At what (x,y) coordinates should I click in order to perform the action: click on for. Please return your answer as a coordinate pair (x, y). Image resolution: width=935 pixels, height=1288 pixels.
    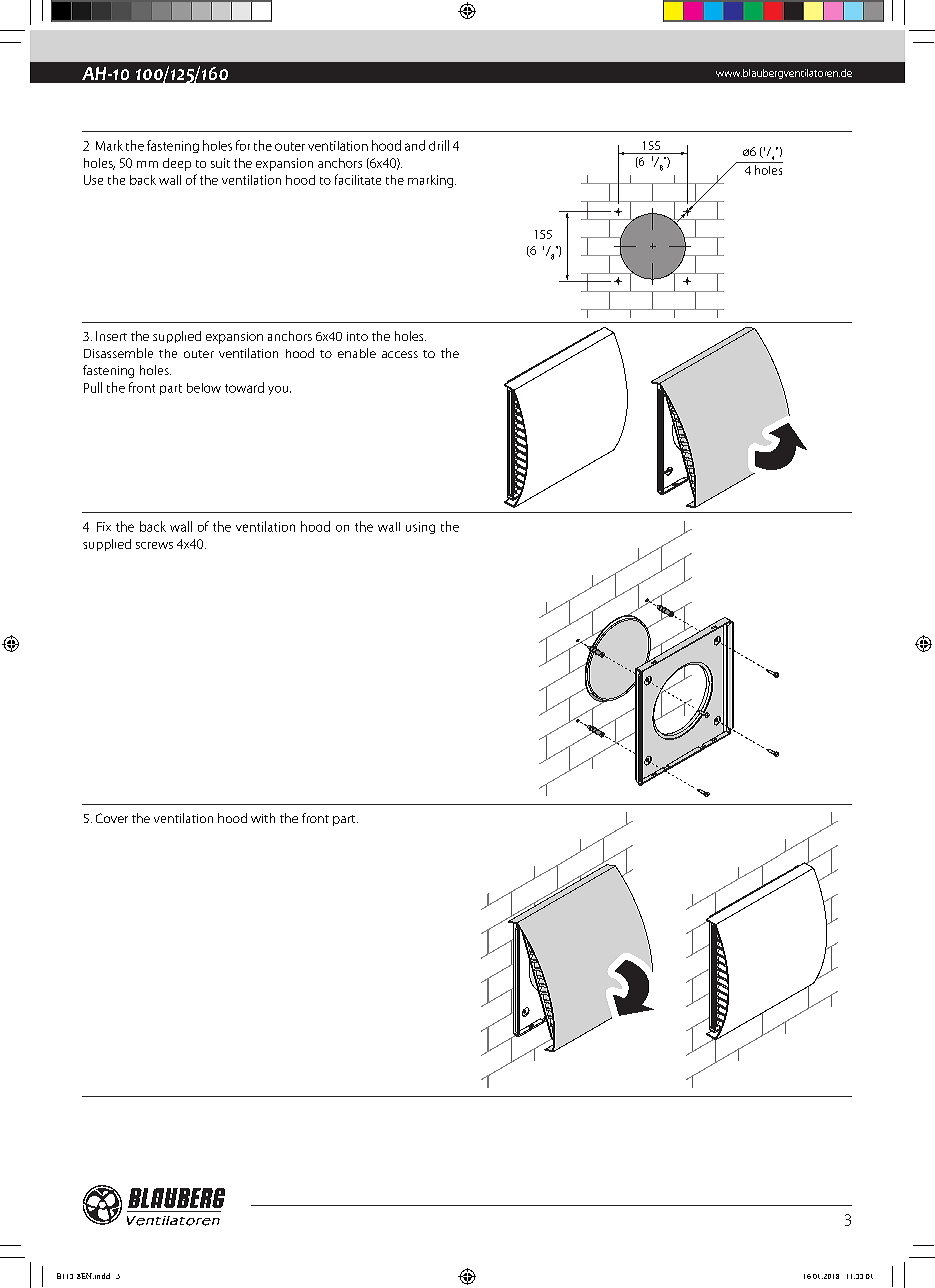
    Looking at the image, I should click on (243, 145).
